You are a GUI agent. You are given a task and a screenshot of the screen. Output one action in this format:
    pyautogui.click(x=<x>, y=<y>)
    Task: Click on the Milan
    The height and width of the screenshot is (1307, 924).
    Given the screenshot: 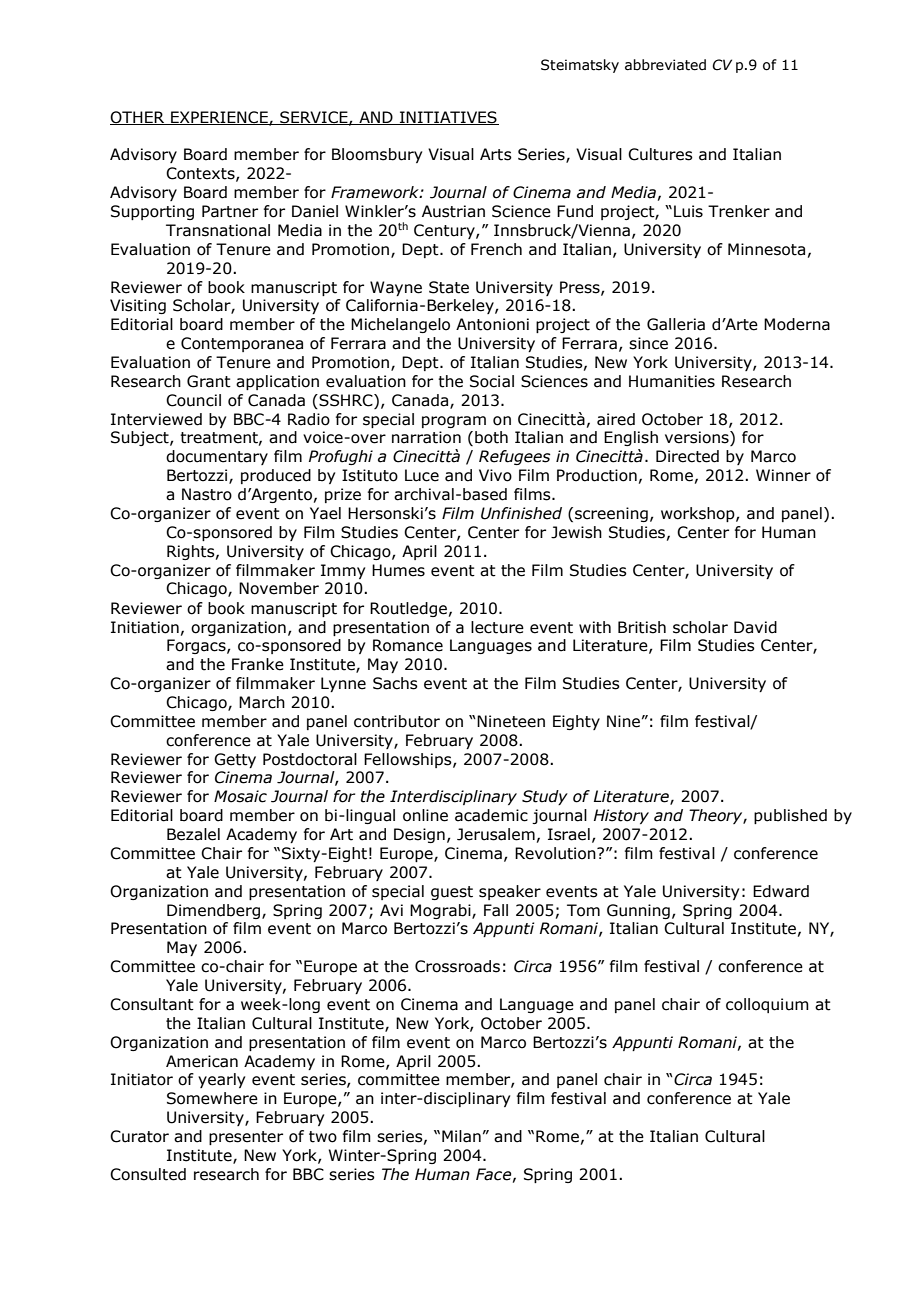 What is the action you would take?
    pyautogui.click(x=461, y=1136)
